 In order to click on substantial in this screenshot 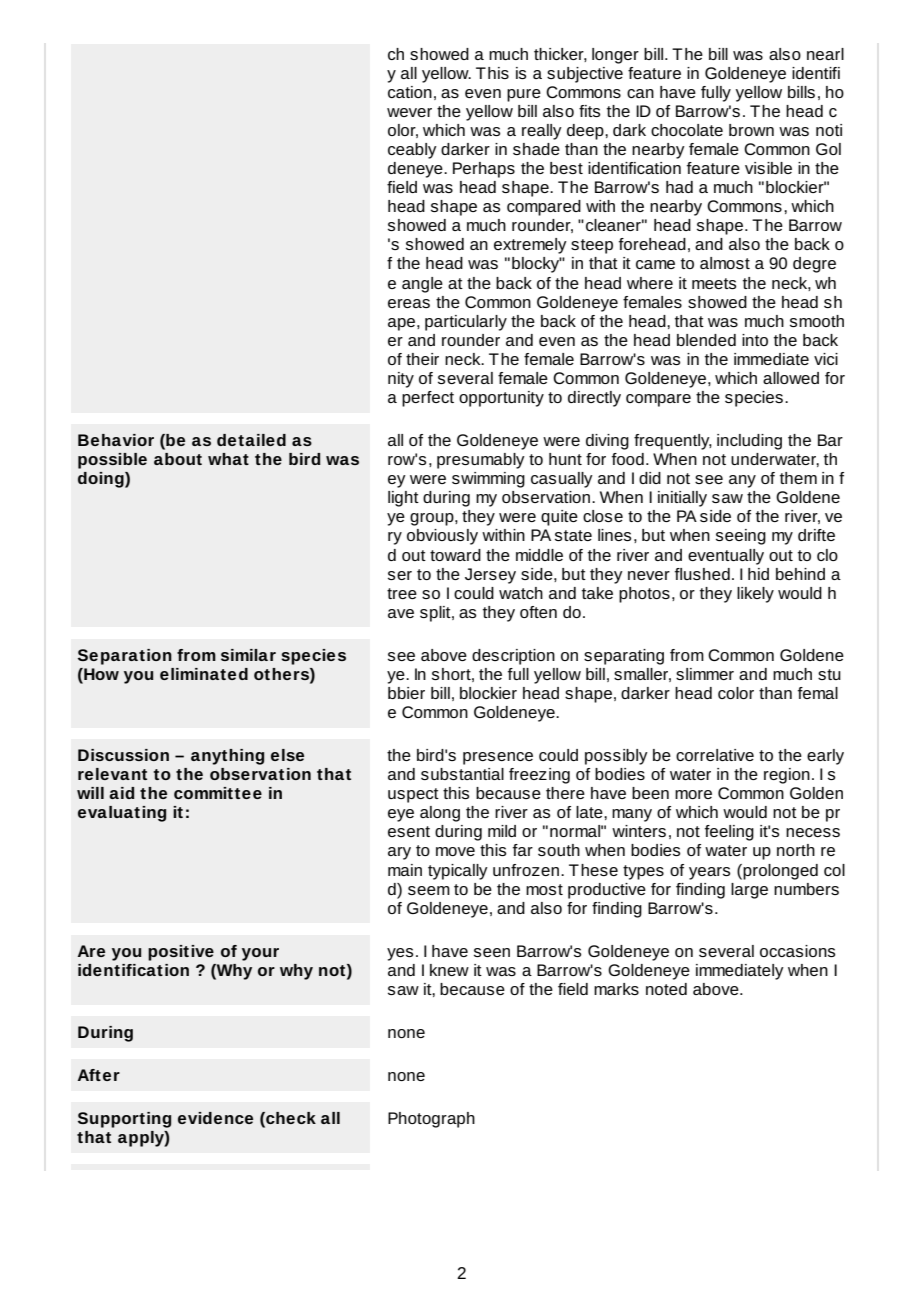, I will do `click(462, 774)`.
